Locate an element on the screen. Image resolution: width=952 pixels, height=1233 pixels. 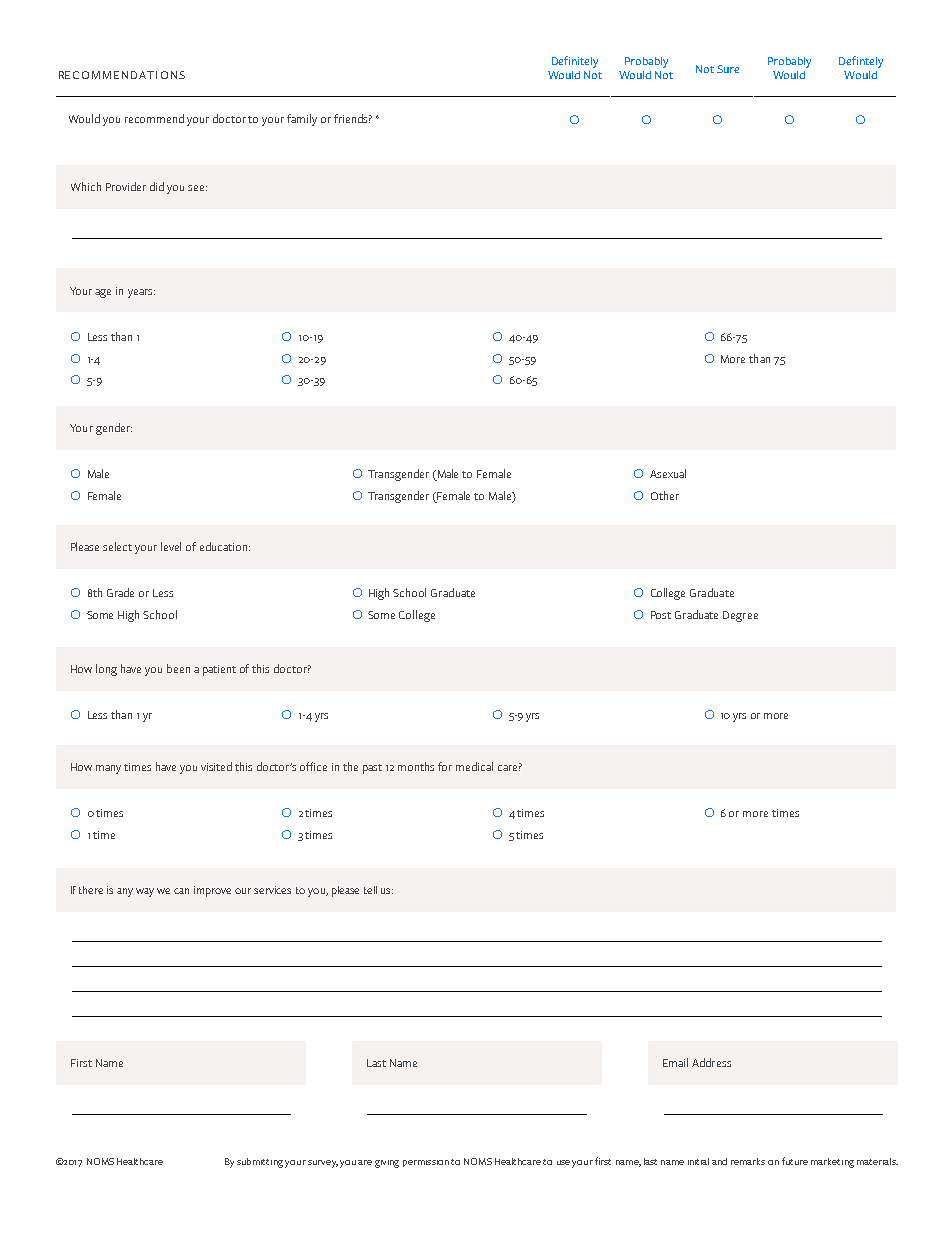
submitting is located at coordinates (260, 1163).
